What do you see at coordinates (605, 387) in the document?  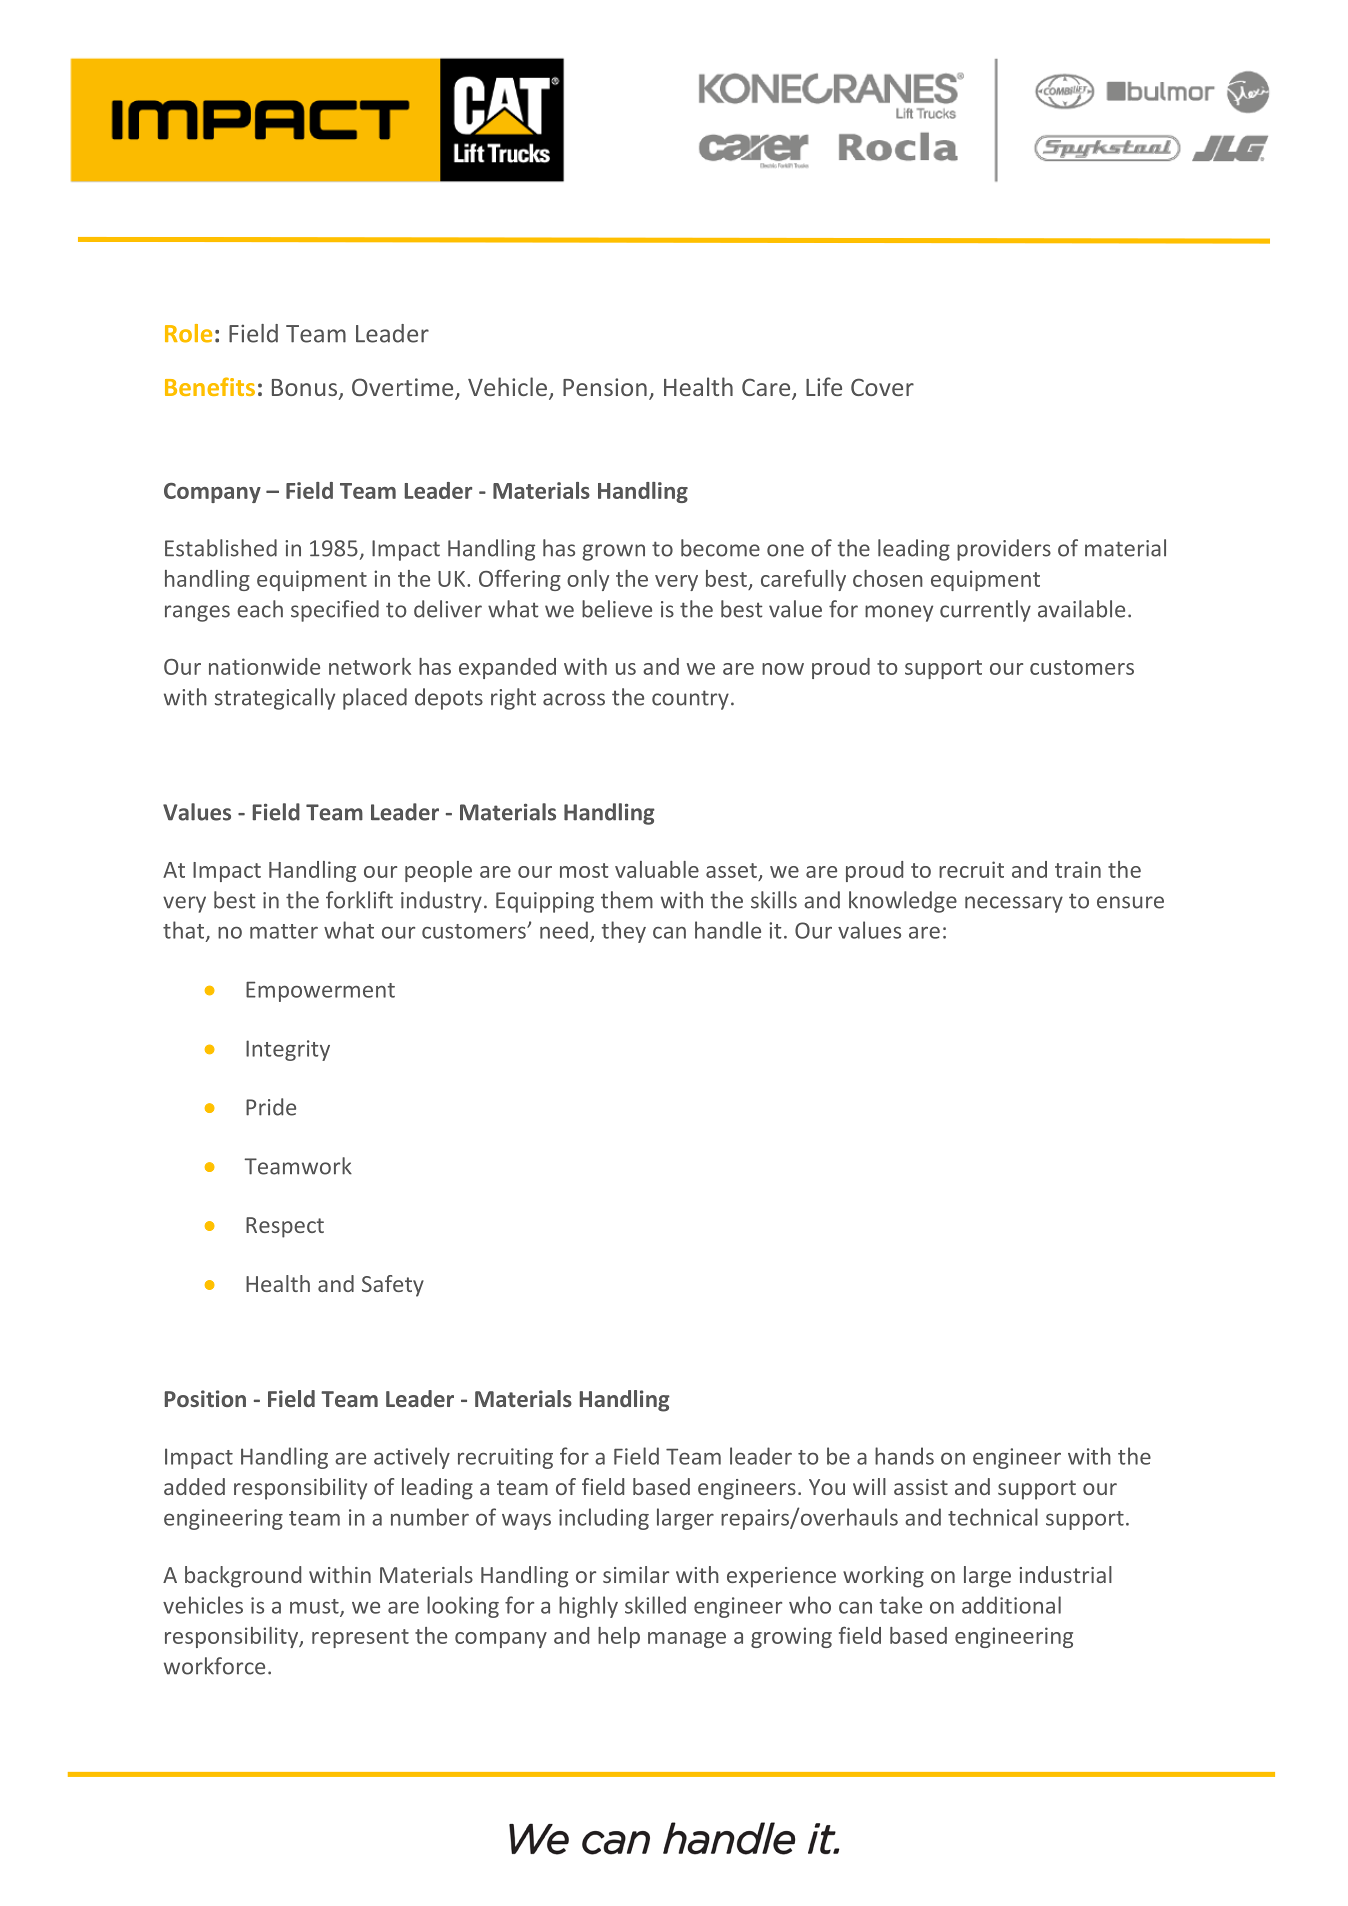 I see `Pension` at bounding box center [605, 387].
